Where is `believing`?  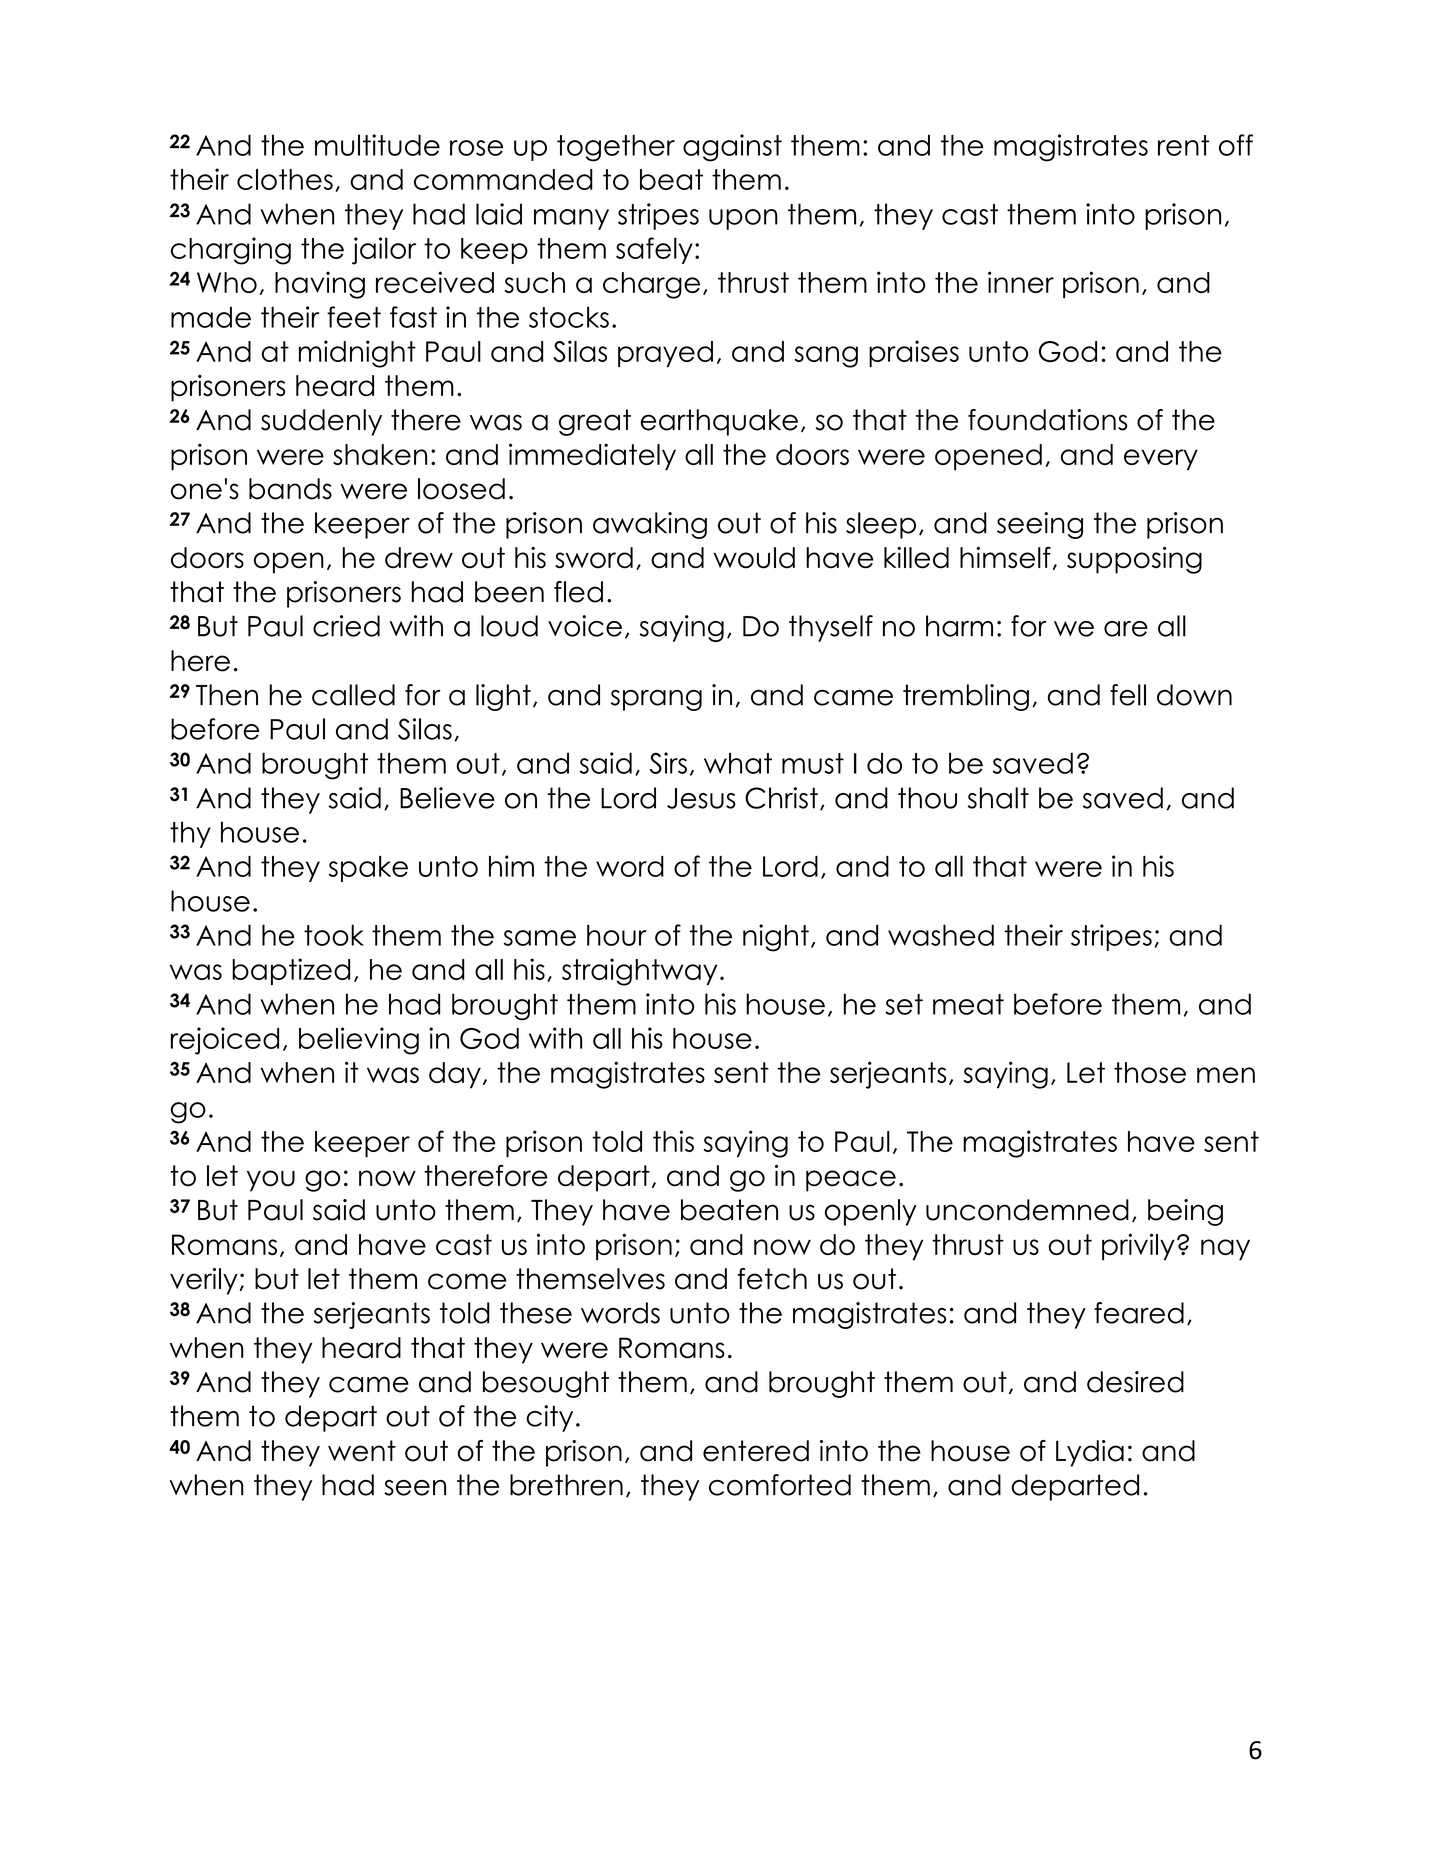 believing is located at coordinates (359, 1041).
